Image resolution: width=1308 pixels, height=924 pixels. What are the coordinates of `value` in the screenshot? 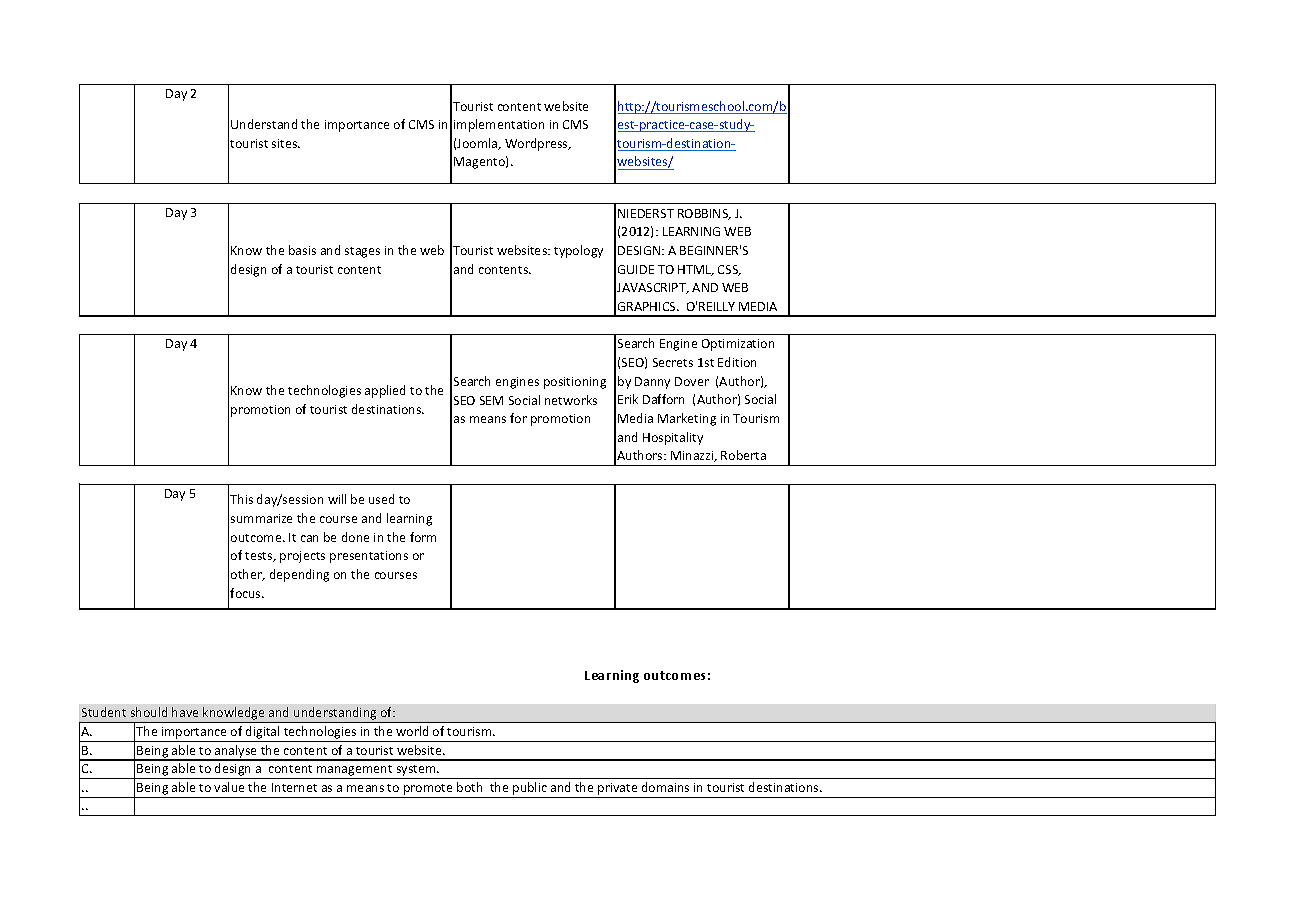 It's located at (229, 787).
